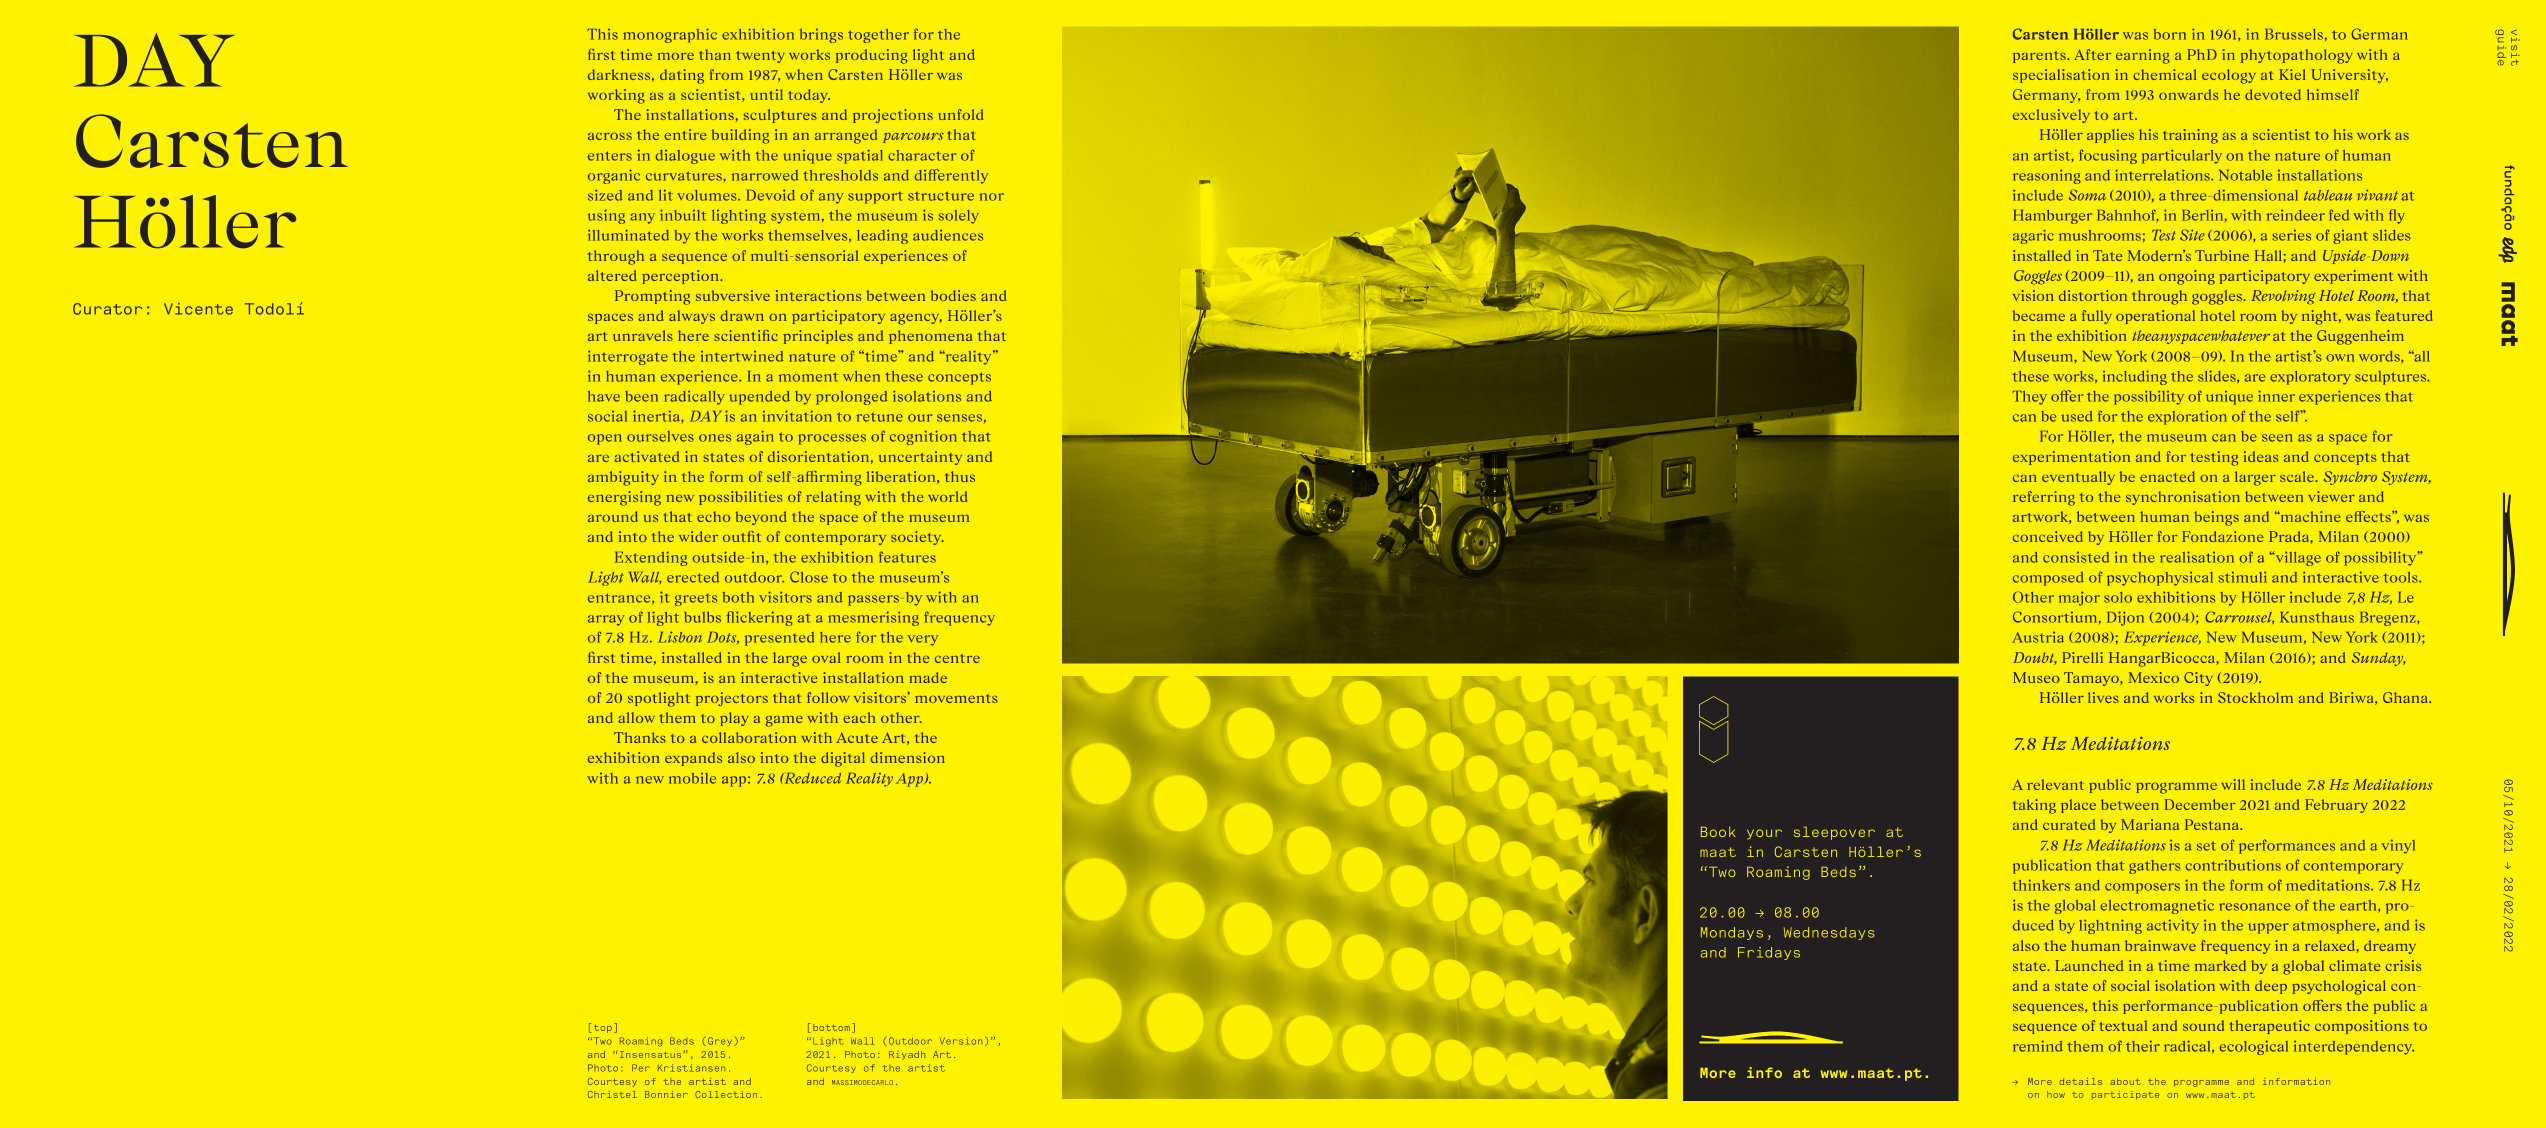 Image resolution: width=2546 pixels, height=1128 pixels. I want to click on Christel, so click(612, 1094).
